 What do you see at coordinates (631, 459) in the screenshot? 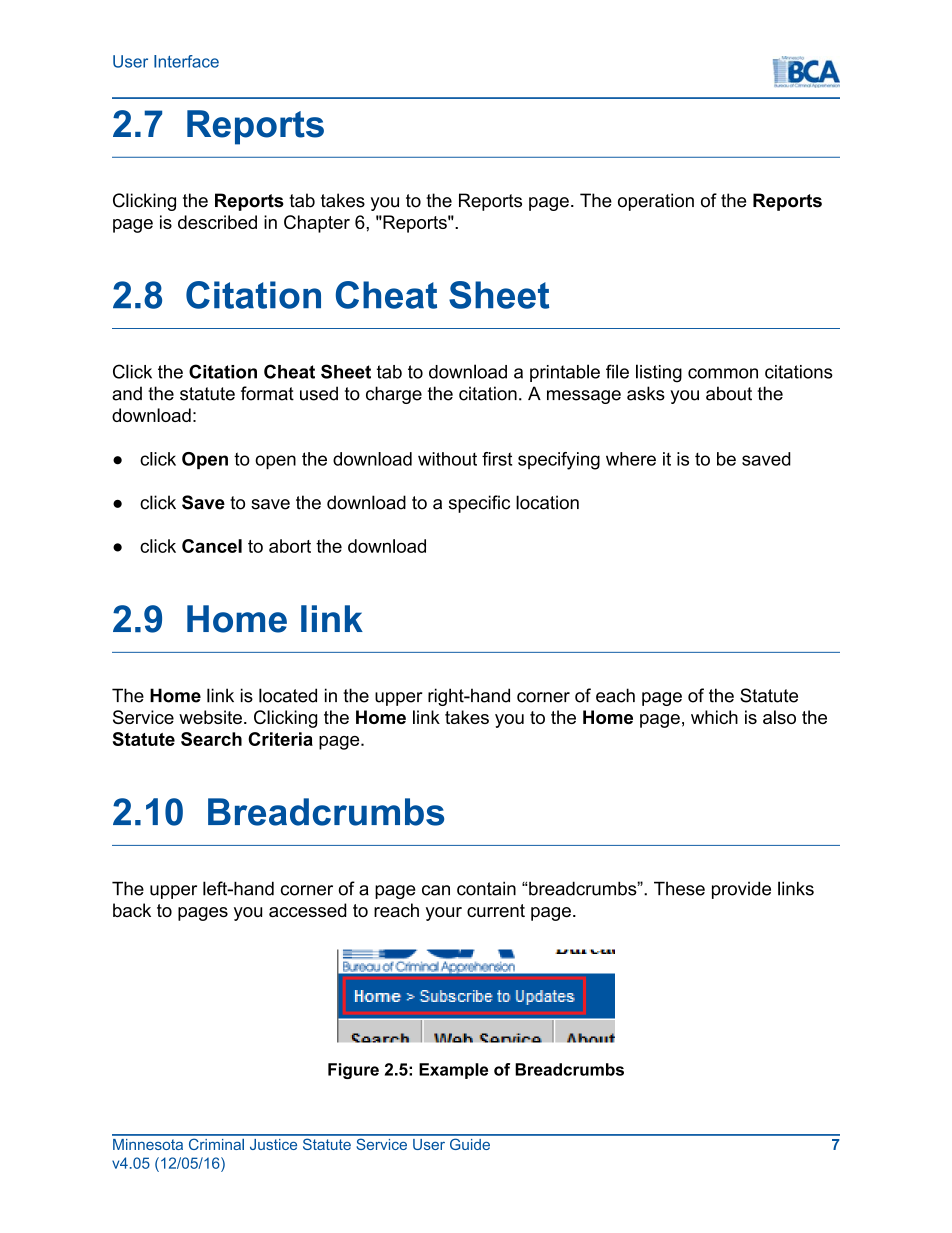
I see `where` at bounding box center [631, 459].
